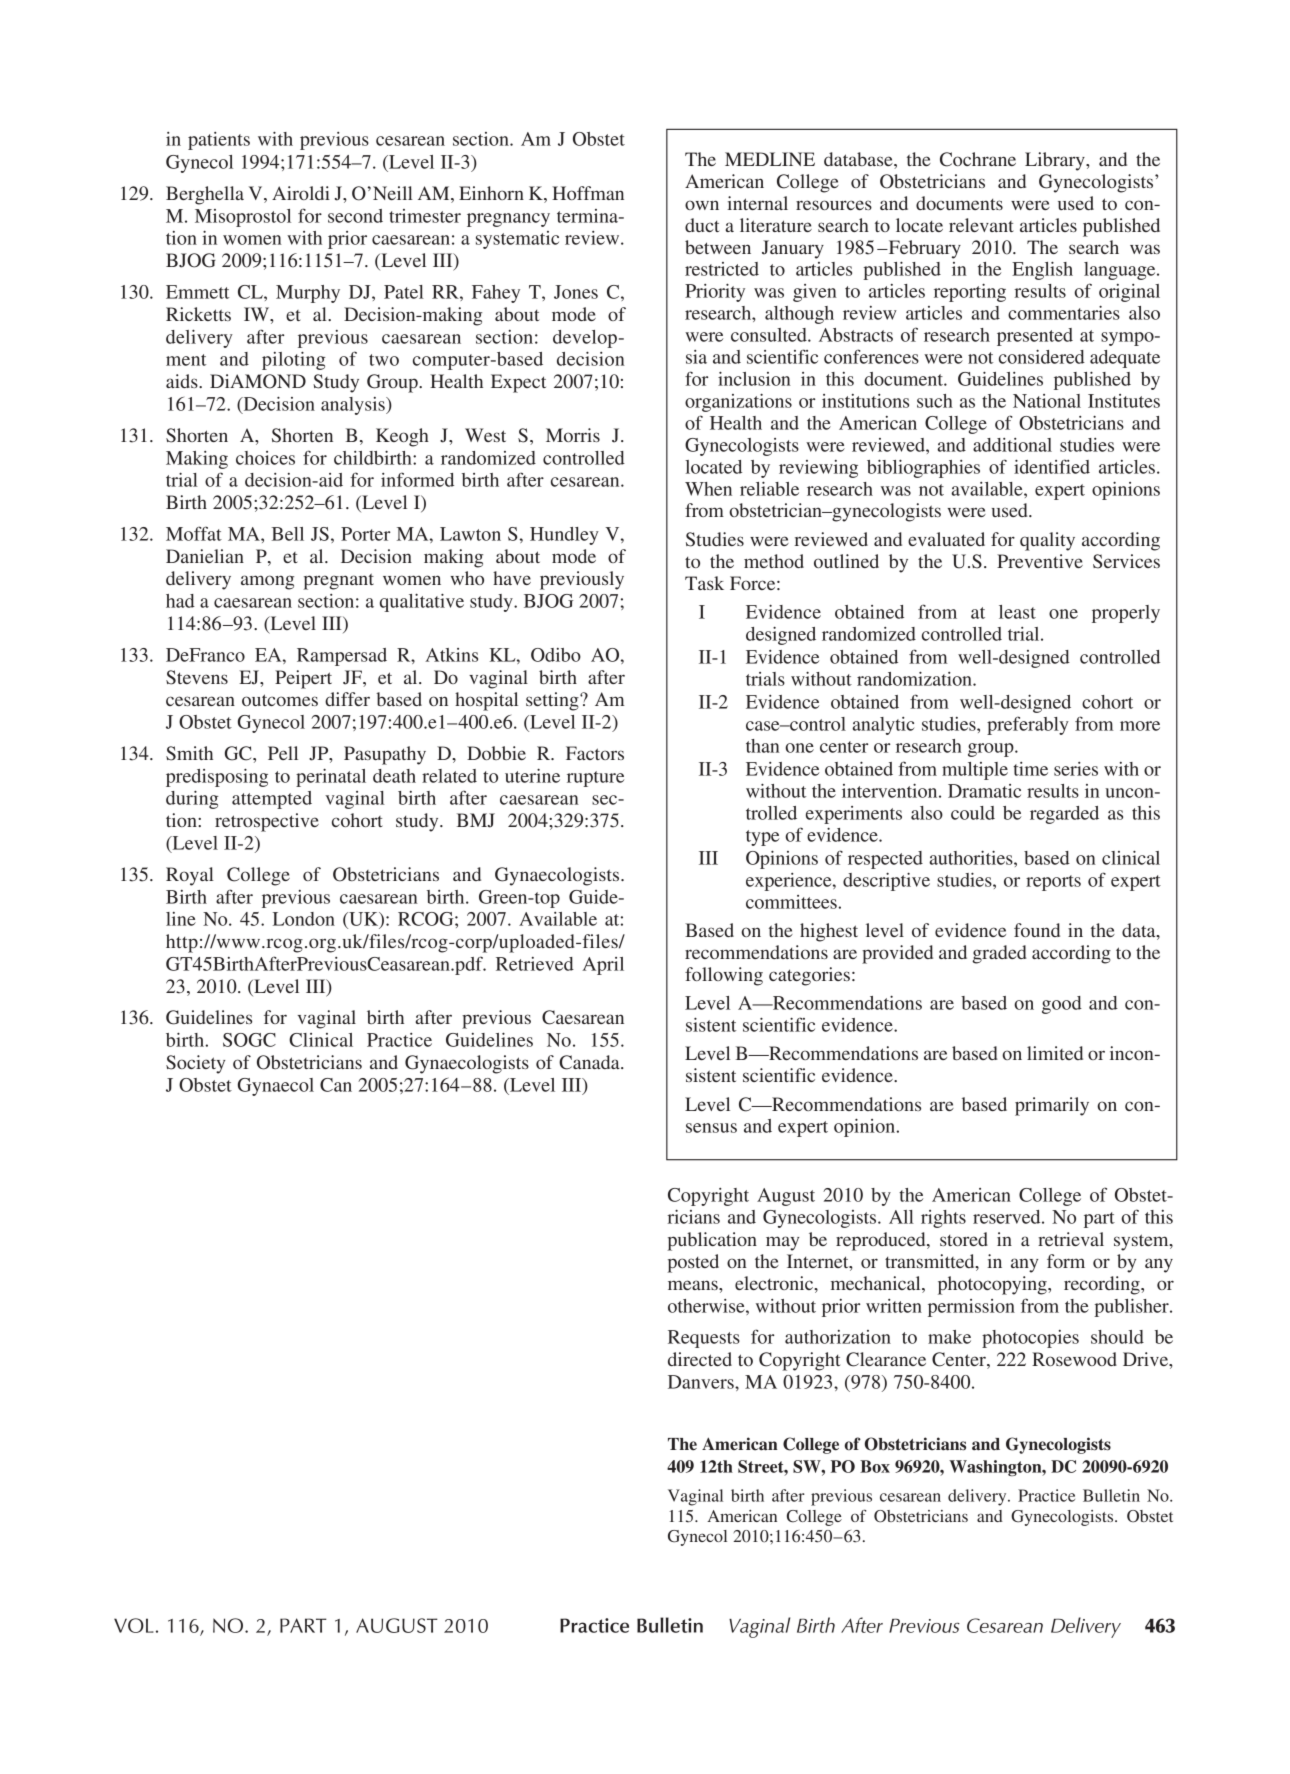 The width and height of the screenshot is (1290, 1774). I want to click on Hoffman, so click(588, 193).
